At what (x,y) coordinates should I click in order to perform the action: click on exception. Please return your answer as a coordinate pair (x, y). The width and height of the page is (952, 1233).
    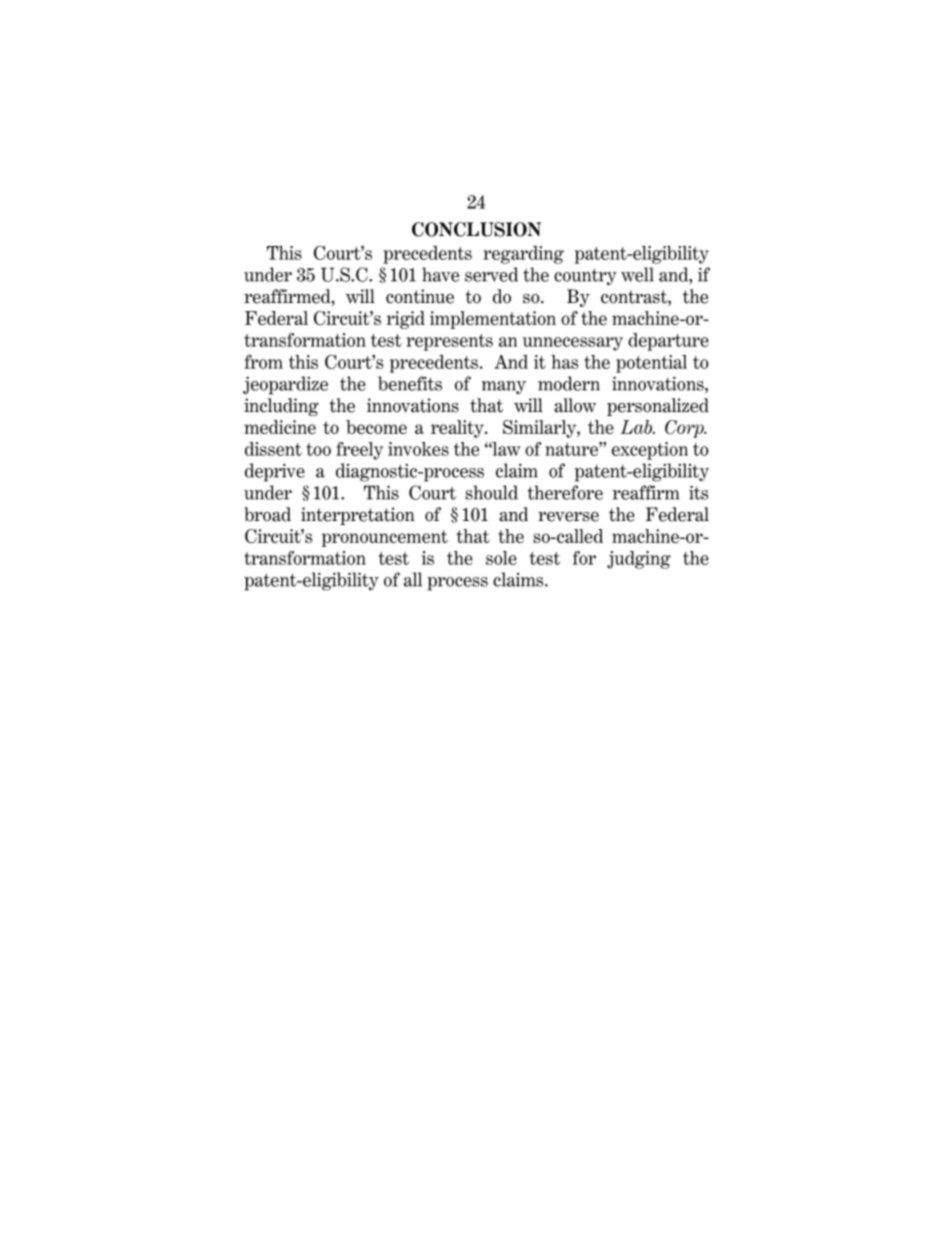
    Looking at the image, I should click on (650, 451).
